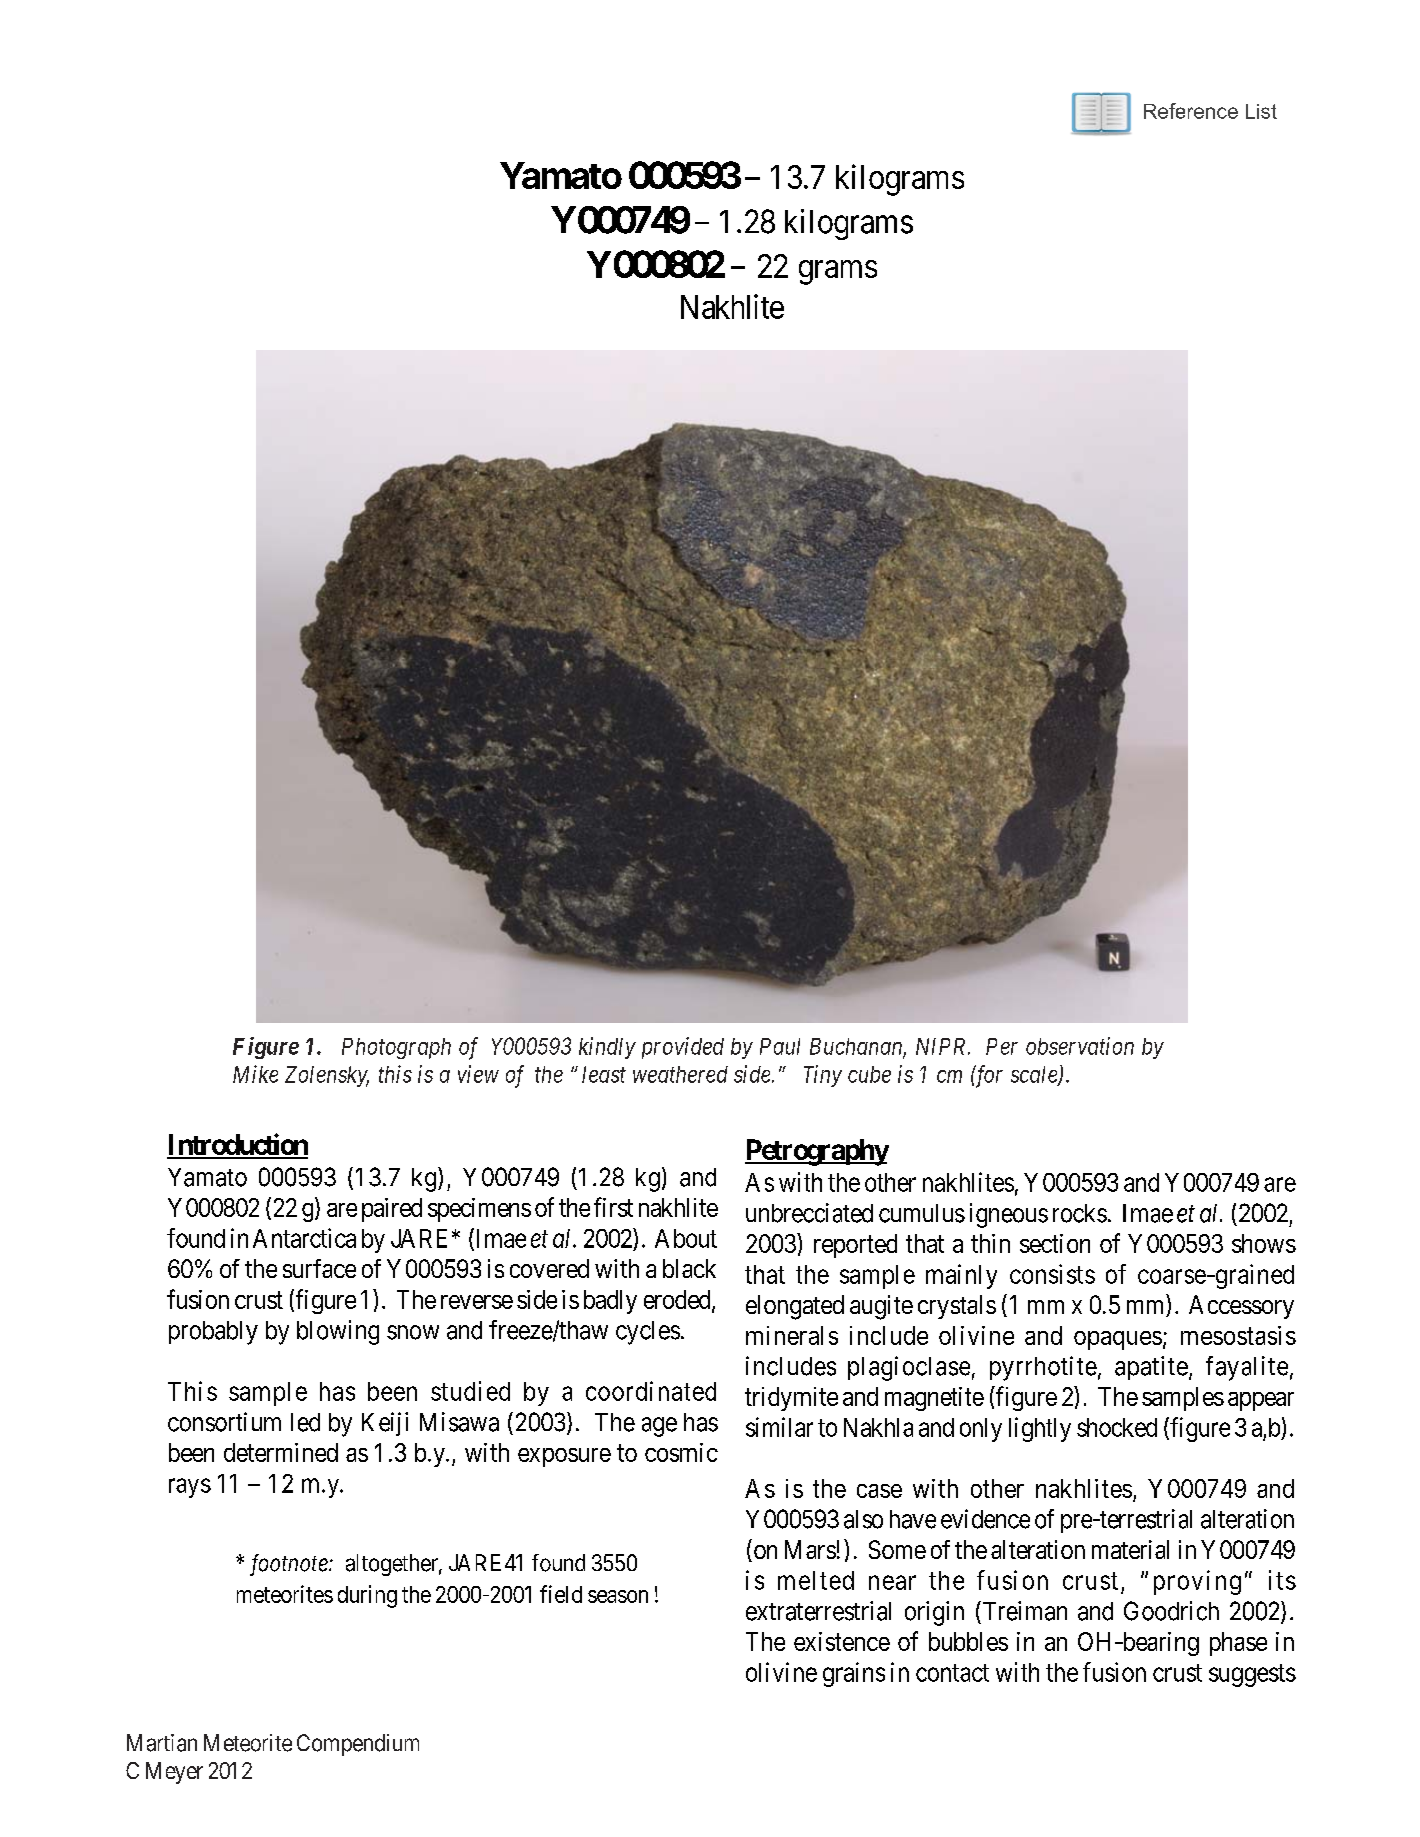 The image size is (1420, 1837). Describe the element at coordinates (367, 1596) in the document. I see `during` at that location.
